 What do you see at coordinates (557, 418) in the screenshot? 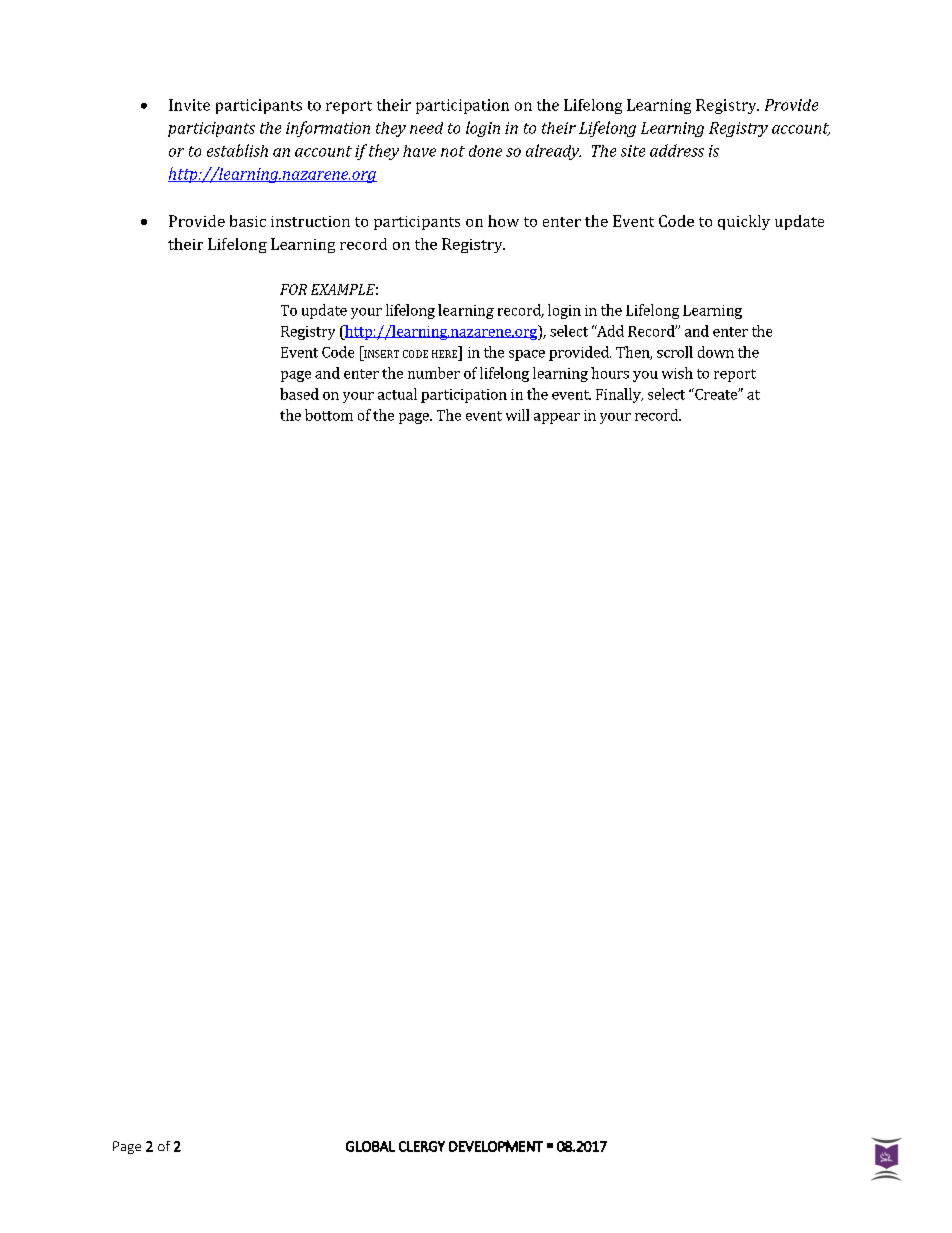
I see `appear` at bounding box center [557, 418].
